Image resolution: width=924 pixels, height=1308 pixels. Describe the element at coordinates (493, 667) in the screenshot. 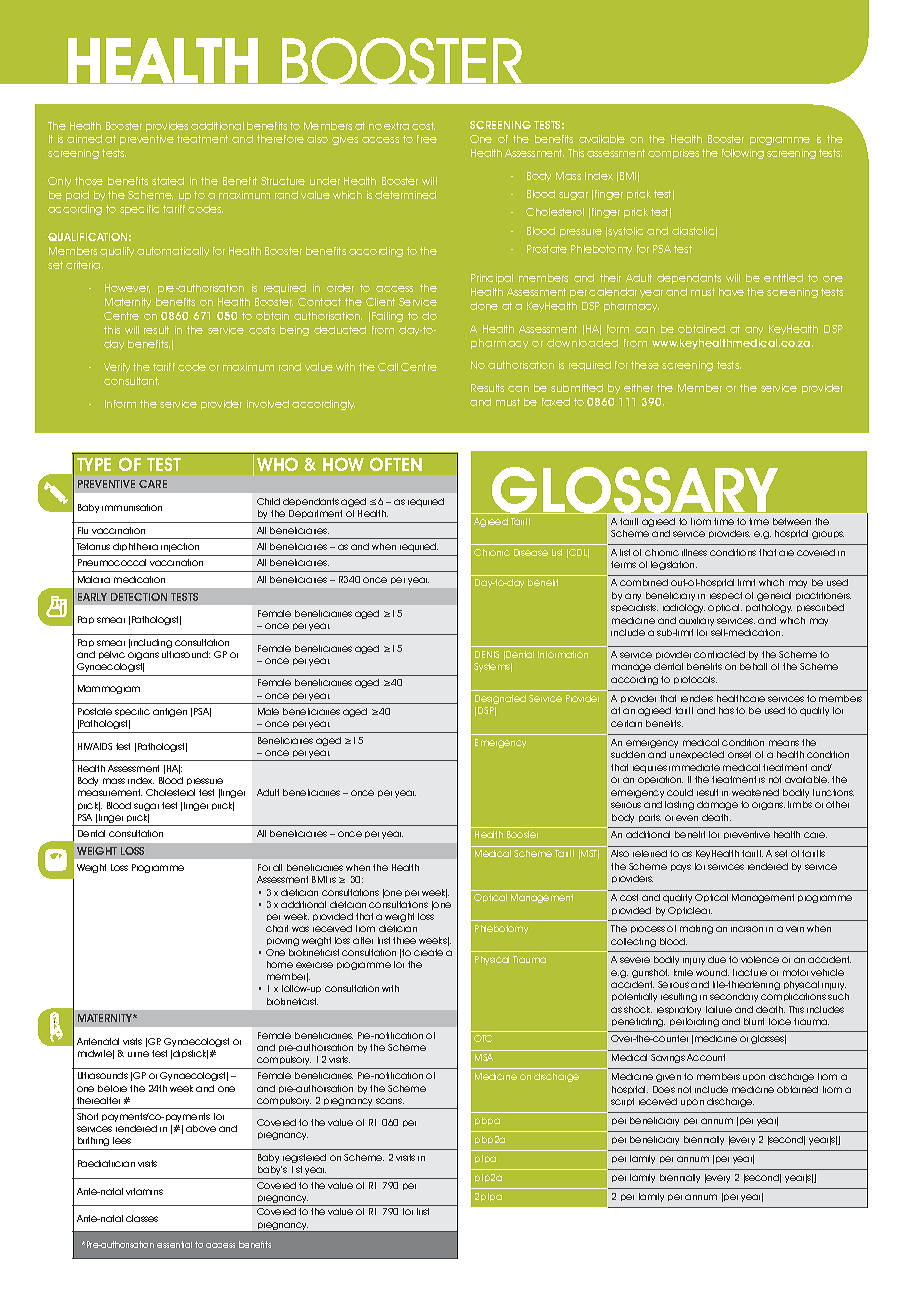

I see `Systems` at that location.
